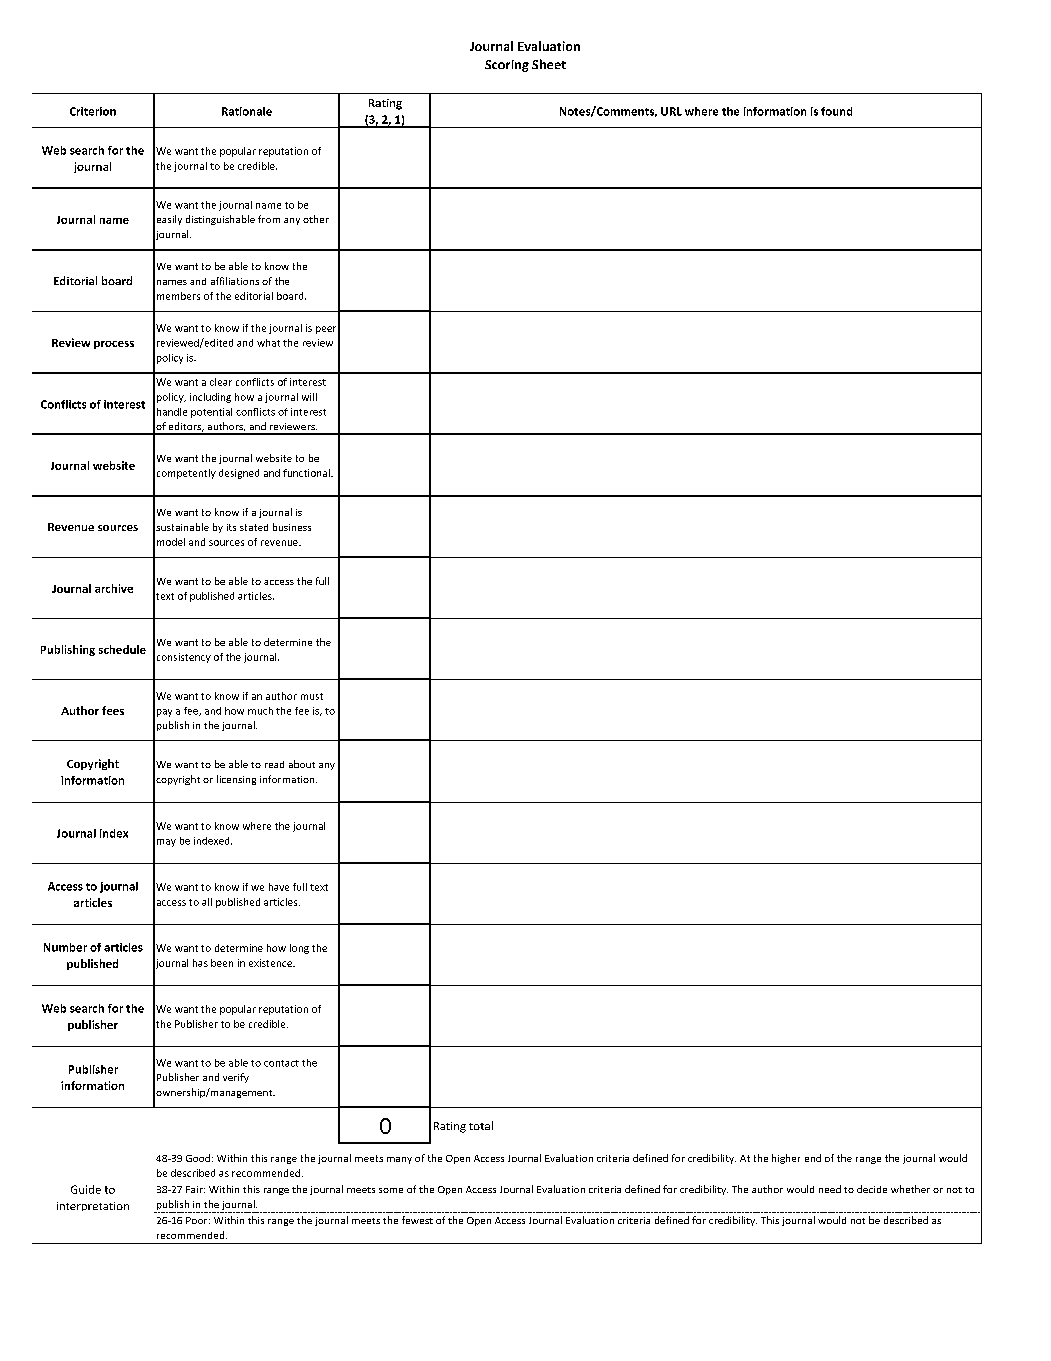  What do you see at coordinates (302, 764) in the screenshot?
I see `about` at bounding box center [302, 764].
